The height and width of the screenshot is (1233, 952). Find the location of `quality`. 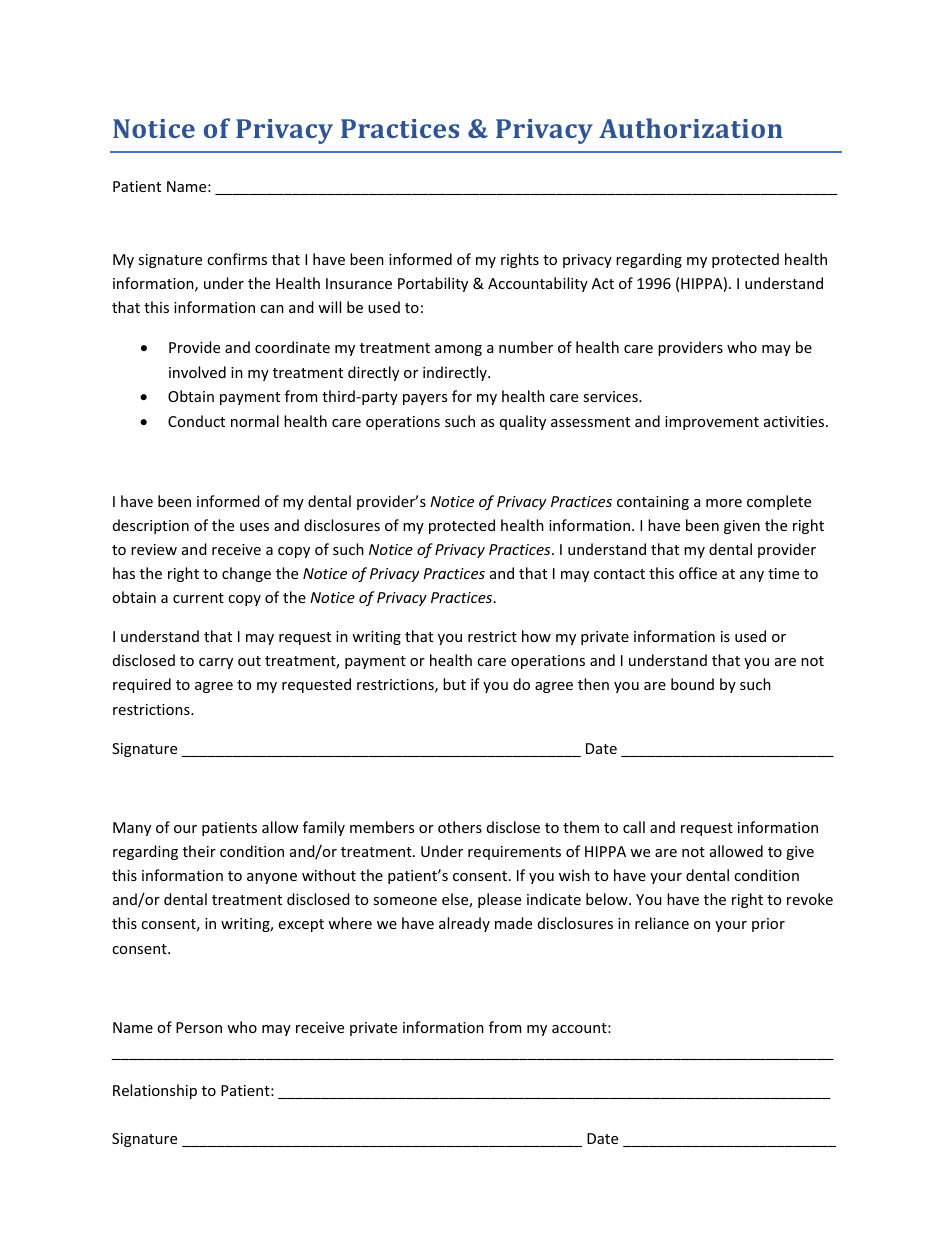

quality is located at coordinates (523, 422).
